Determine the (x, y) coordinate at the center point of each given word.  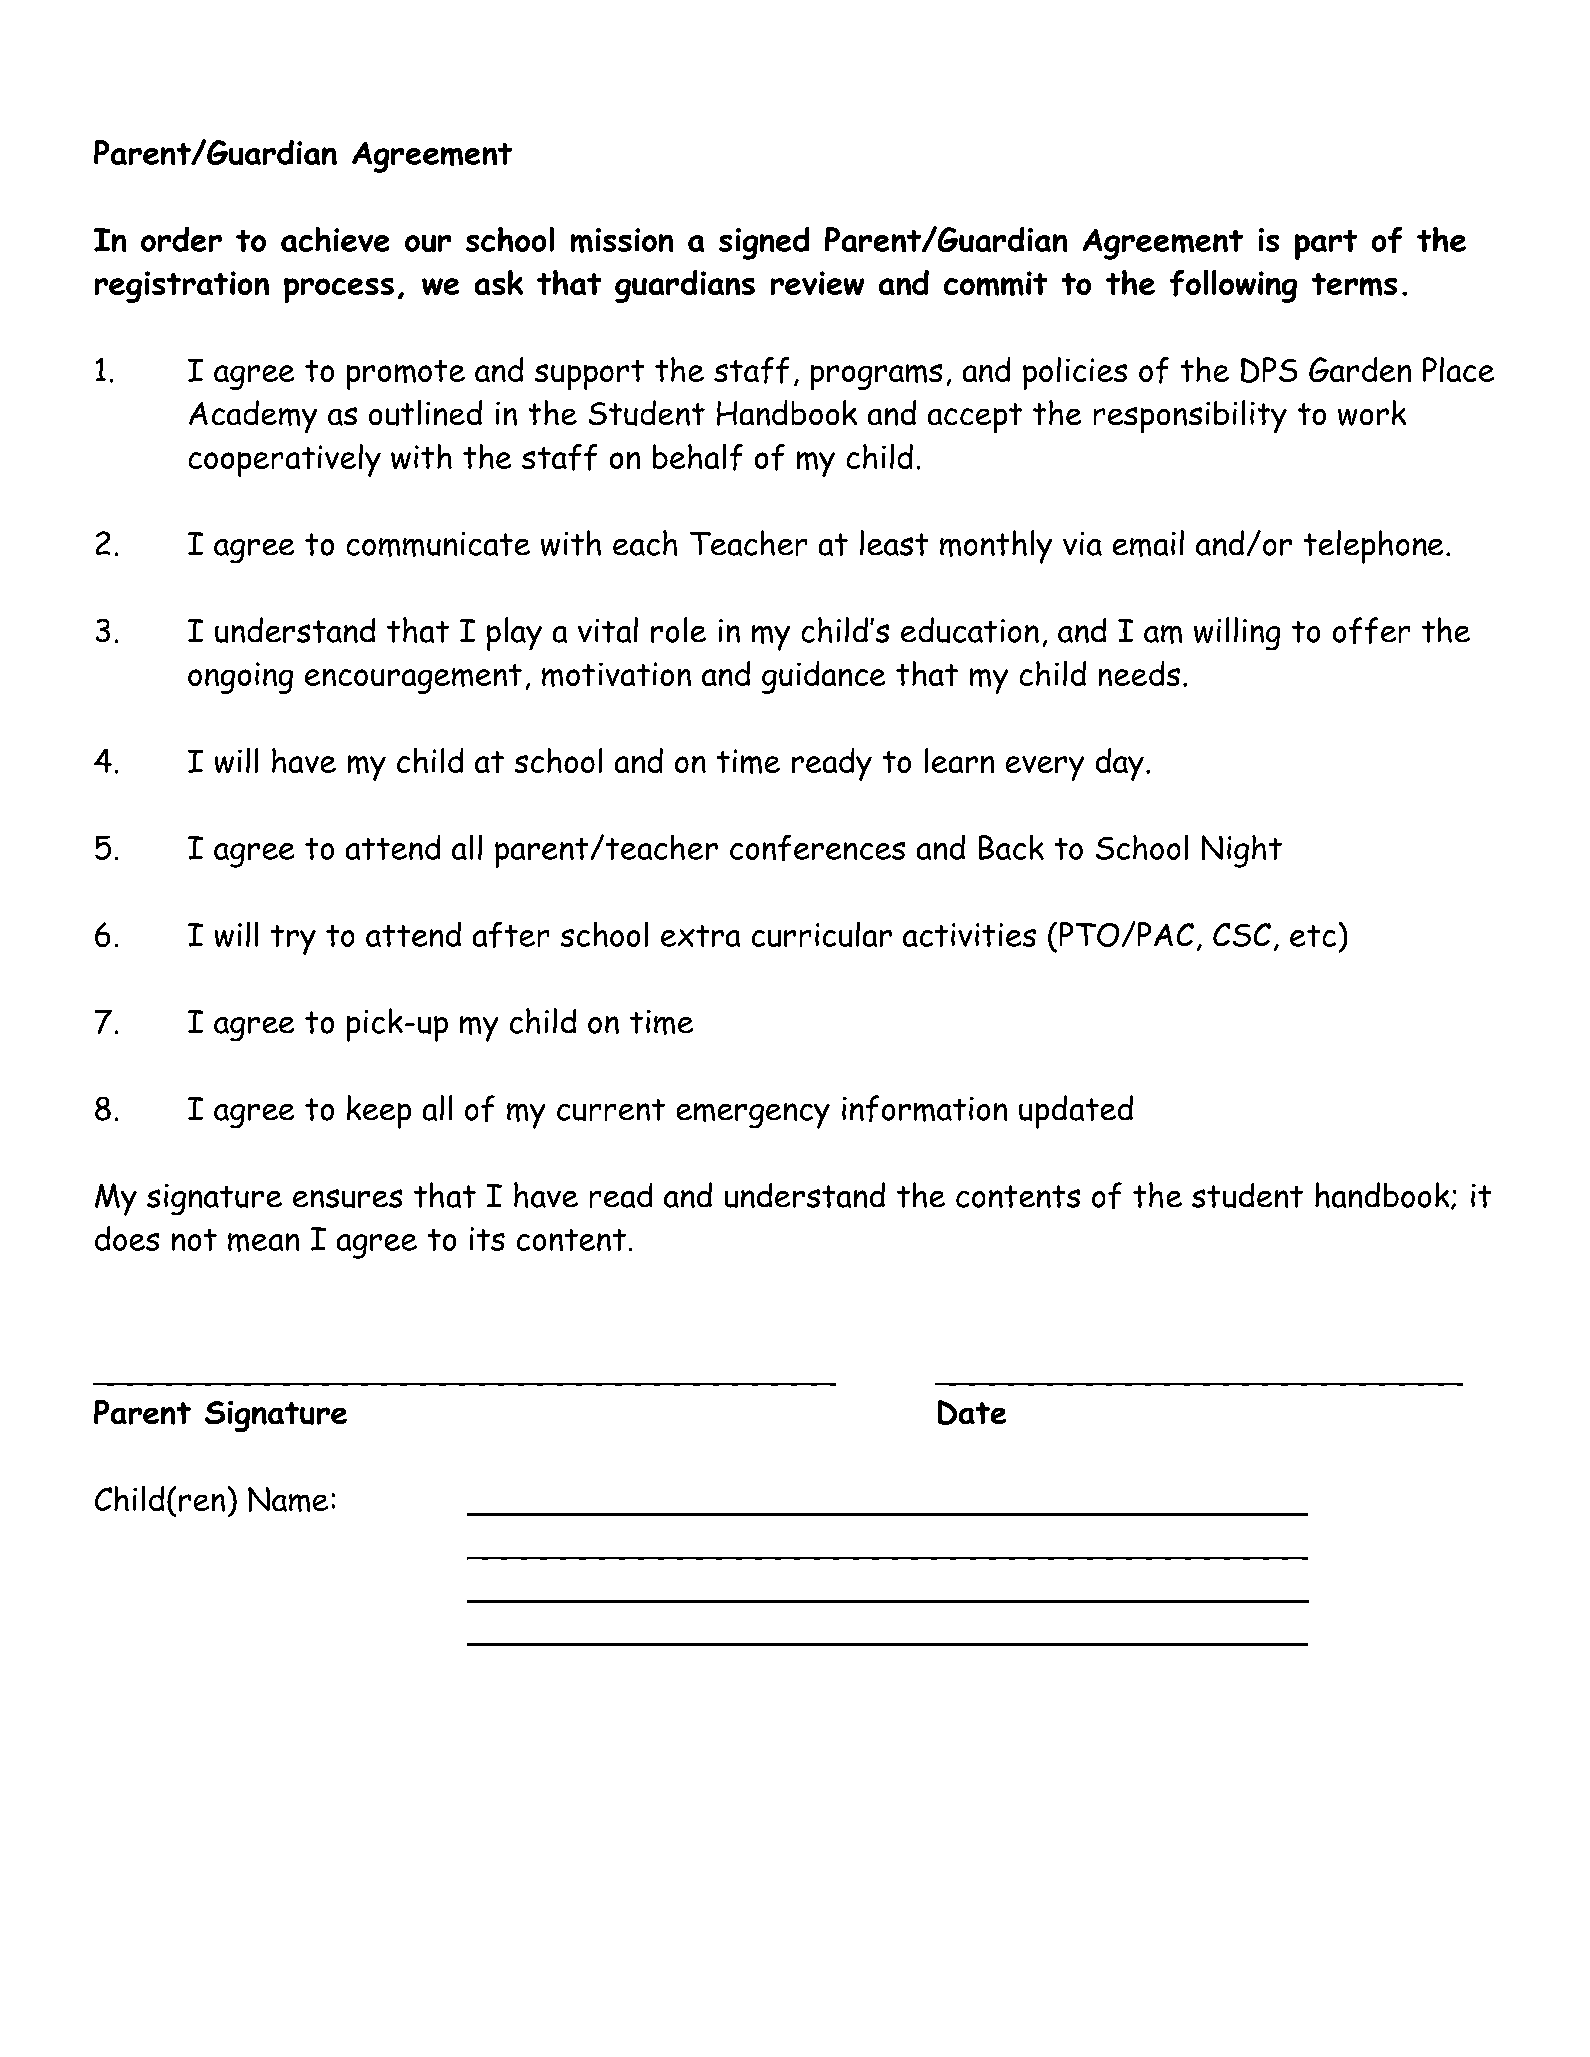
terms (1354, 284)
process (339, 290)
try (293, 940)
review (817, 283)
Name (288, 1499)
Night (1242, 851)
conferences (817, 848)
